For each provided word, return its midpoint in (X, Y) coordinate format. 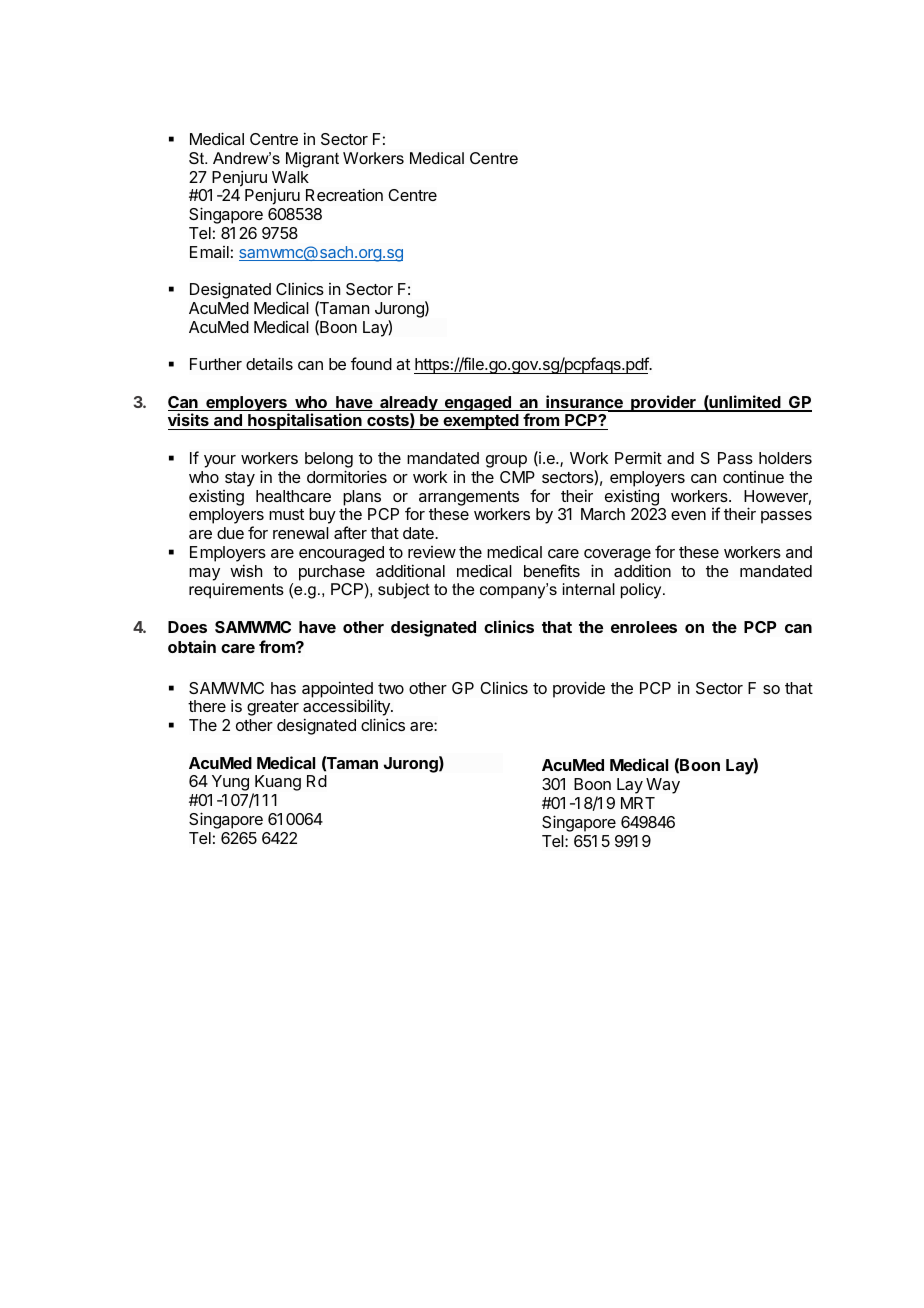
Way (663, 786)
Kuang (277, 784)
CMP (517, 477)
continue (753, 477)
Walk (290, 177)
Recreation (344, 194)
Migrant (312, 160)
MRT (638, 803)
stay (240, 479)
